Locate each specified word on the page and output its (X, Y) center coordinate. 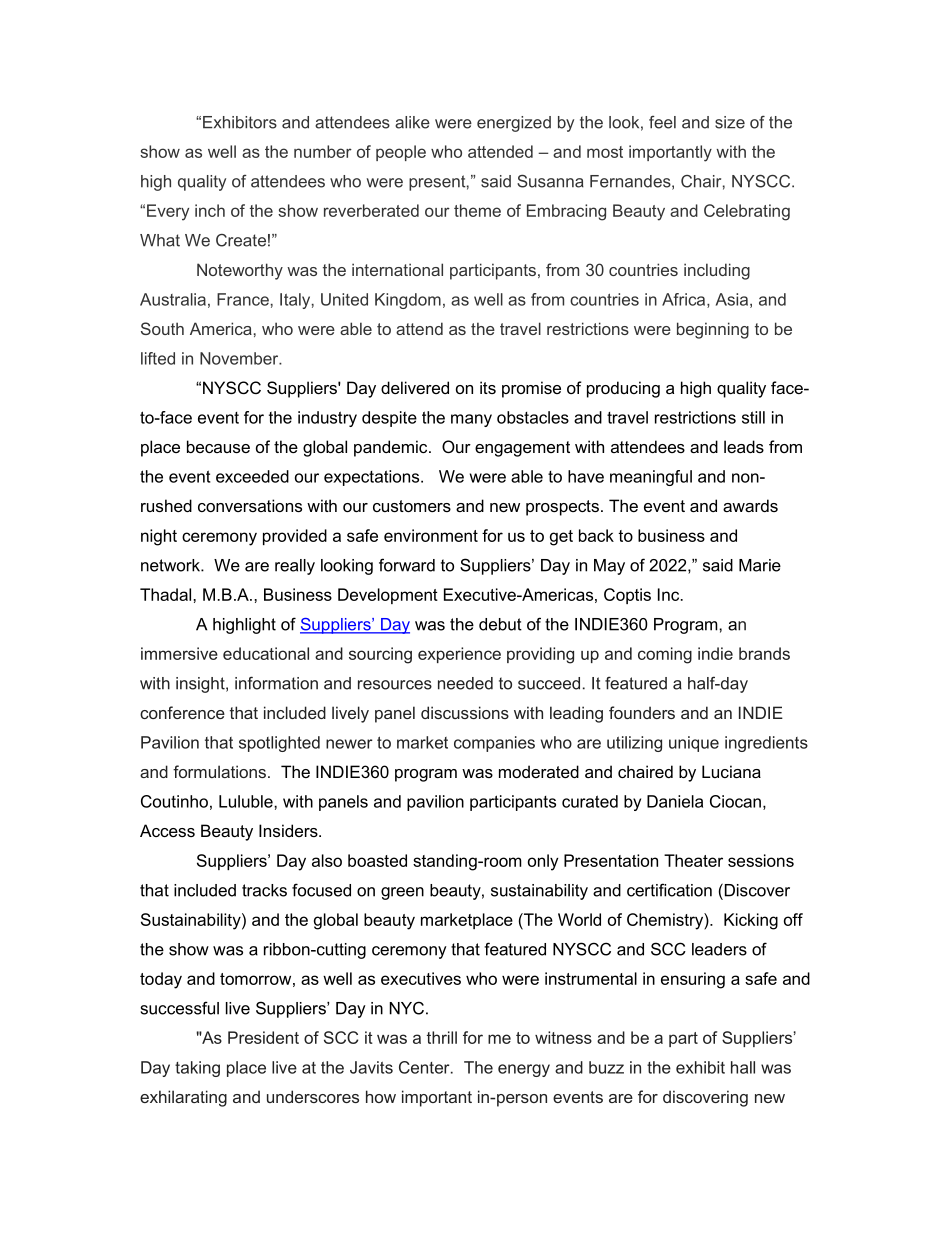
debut (500, 624)
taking (197, 1069)
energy (524, 1070)
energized (514, 124)
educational (266, 653)
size (730, 122)
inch (210, 210)
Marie (760, 565)
